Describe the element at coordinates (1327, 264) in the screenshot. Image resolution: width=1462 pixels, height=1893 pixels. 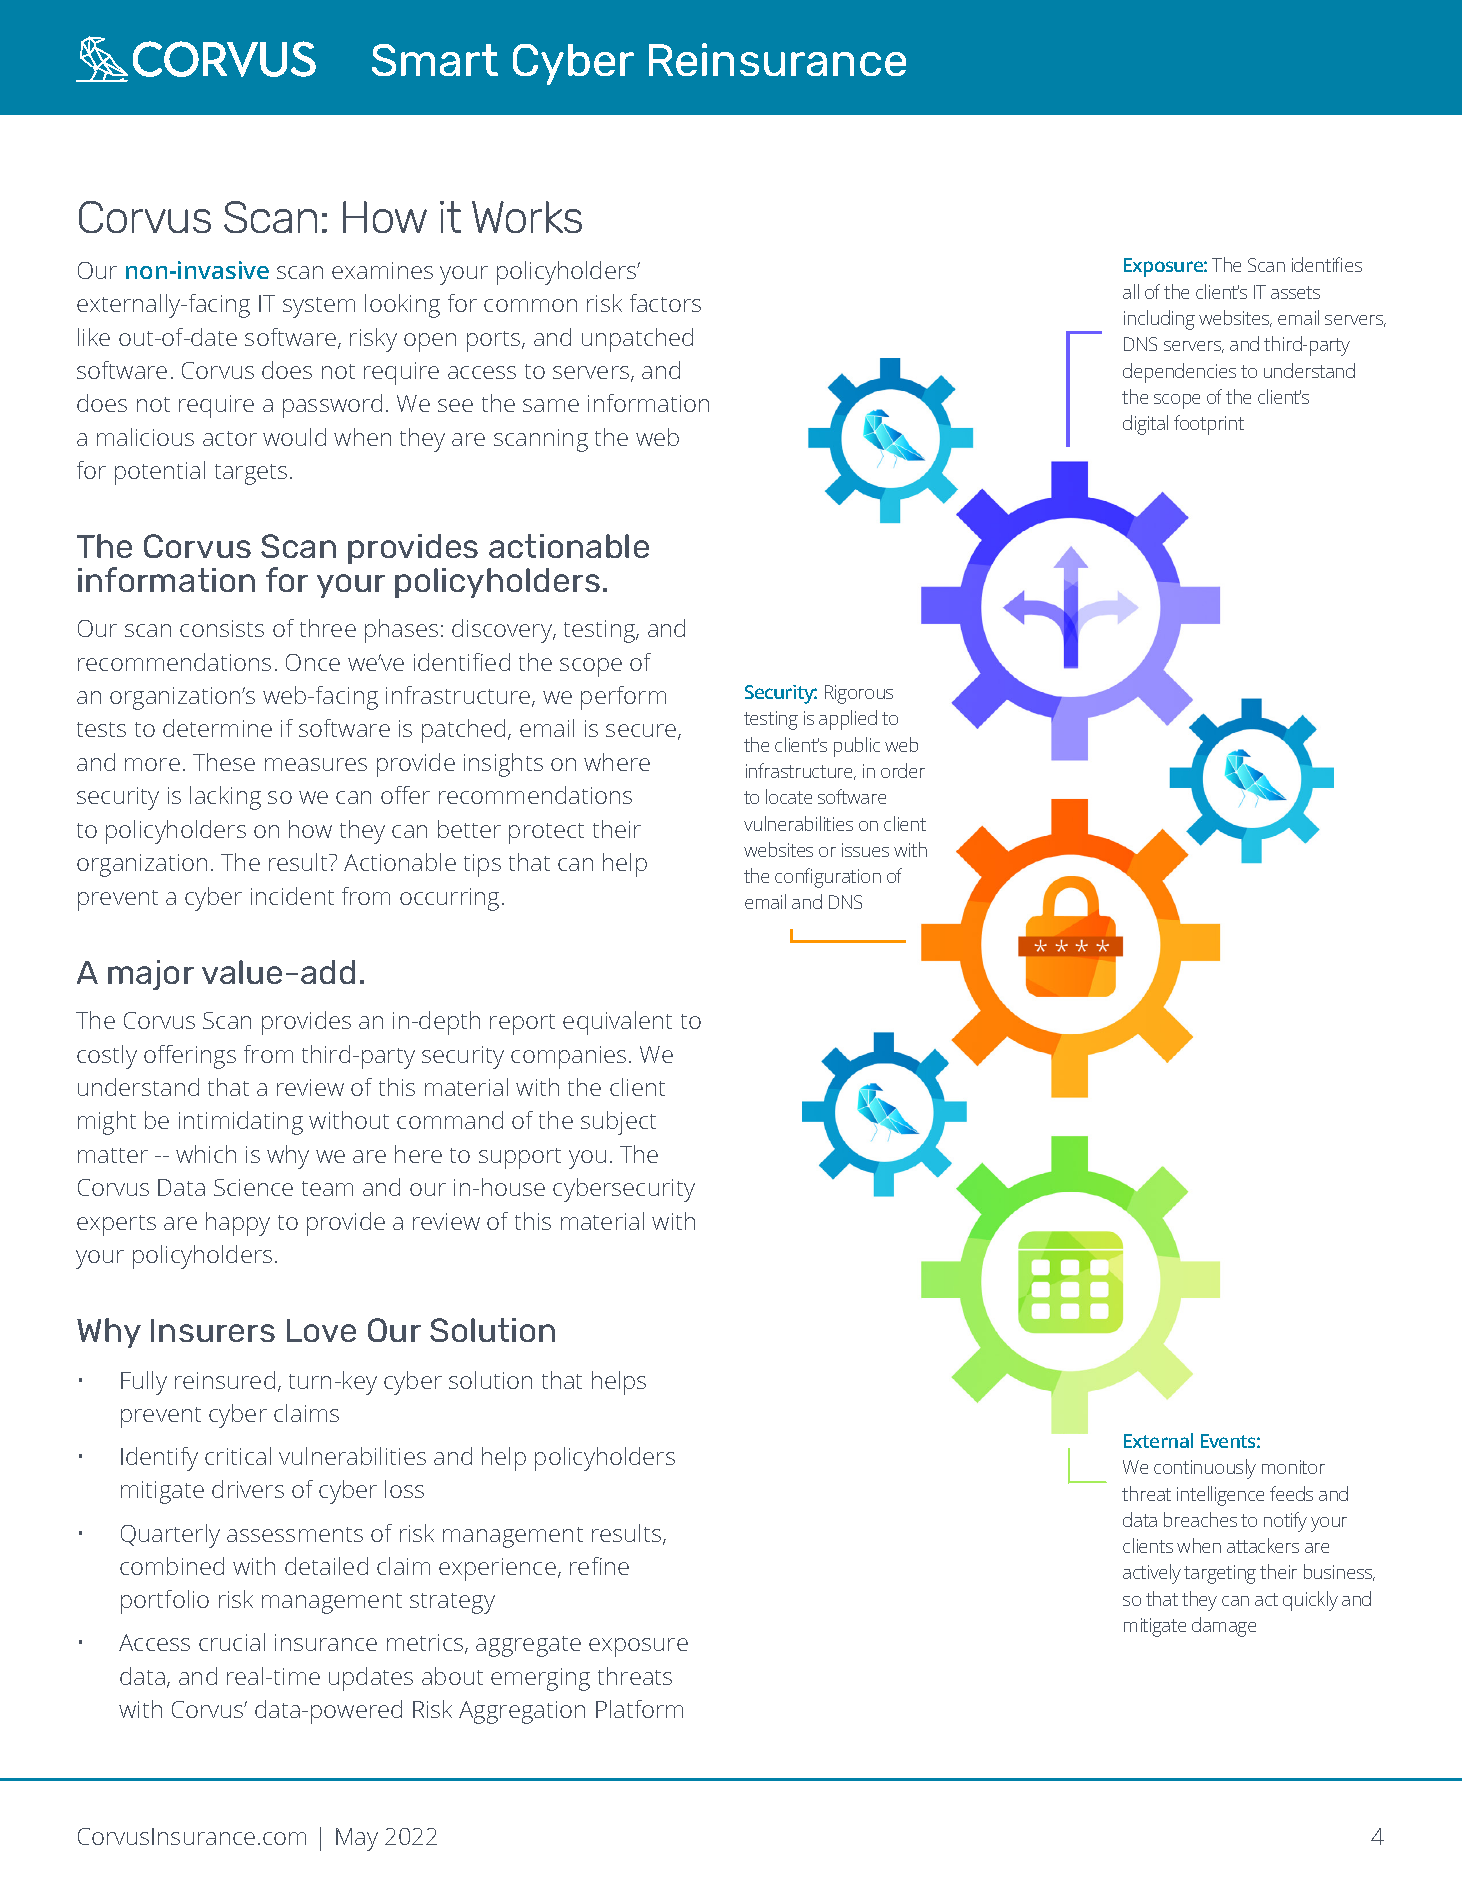
I see `identifies` at that location.
